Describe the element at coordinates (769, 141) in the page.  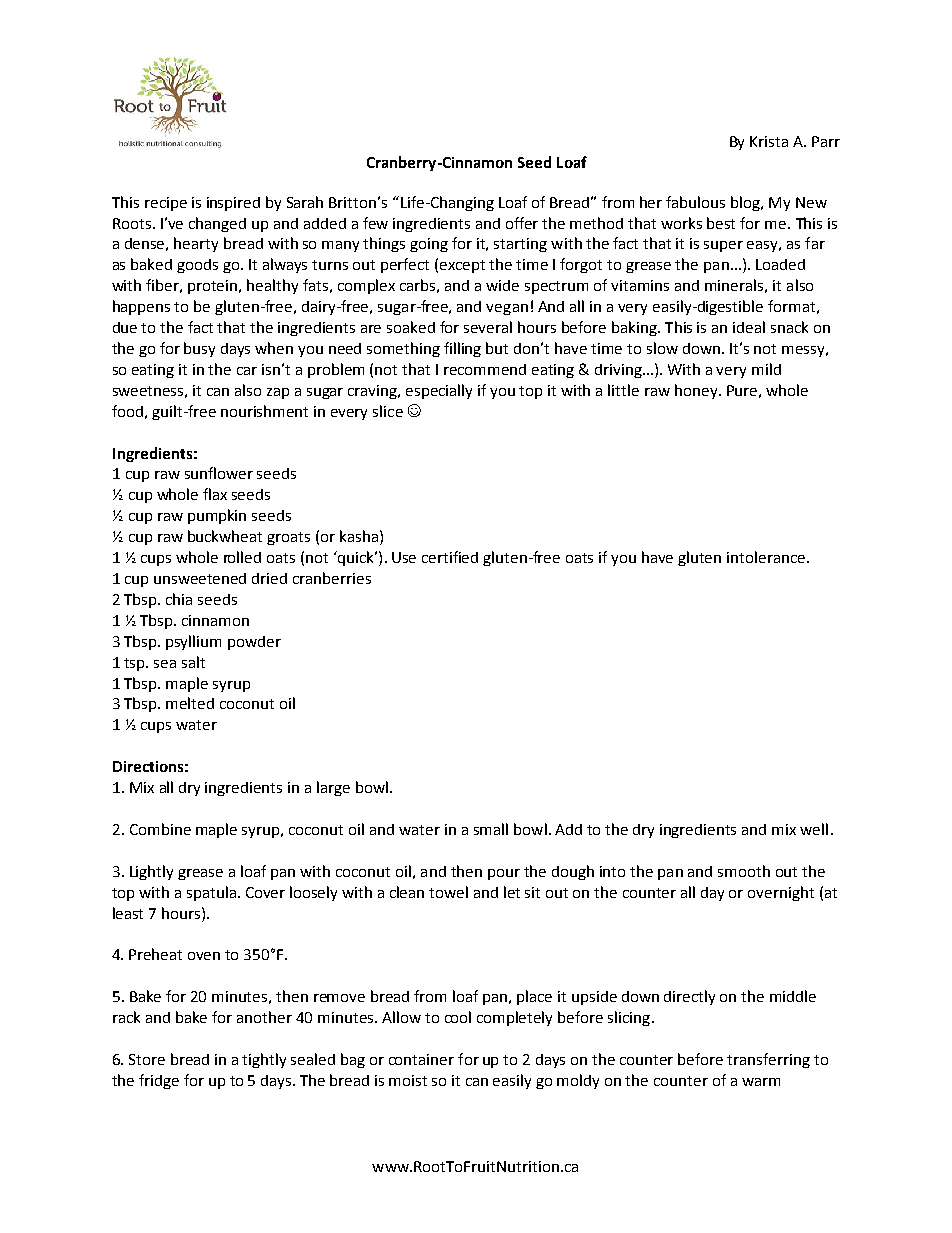
I see `Krista` at that location.
